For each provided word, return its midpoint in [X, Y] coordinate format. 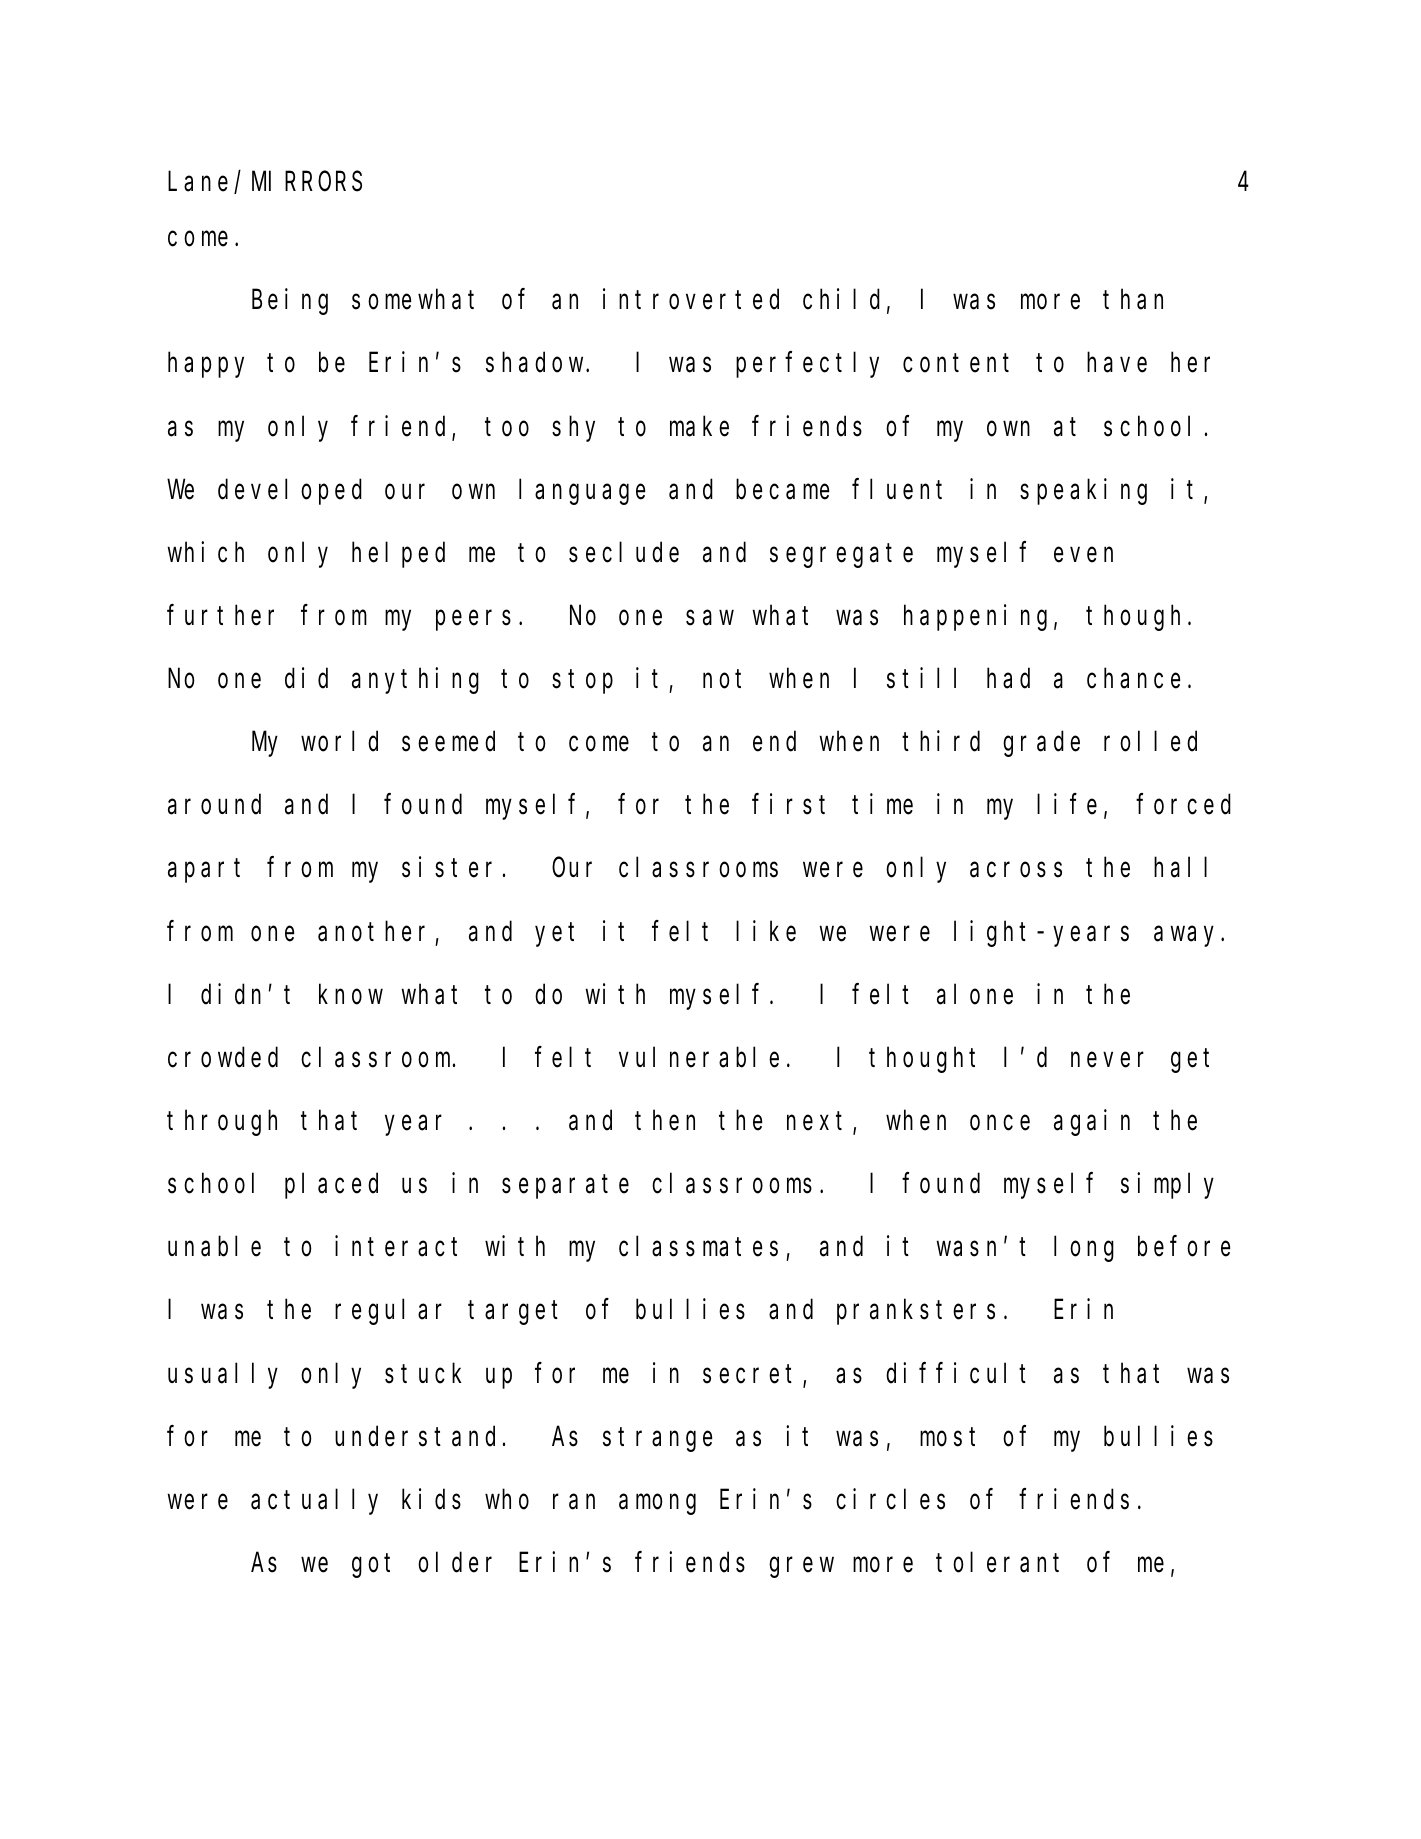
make [699, 426]
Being [290, 302]
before [1184, 1247]
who [507, 1499]
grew [801, 1568]
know [351, 994]
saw [710, 618]
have [1117, 363]
